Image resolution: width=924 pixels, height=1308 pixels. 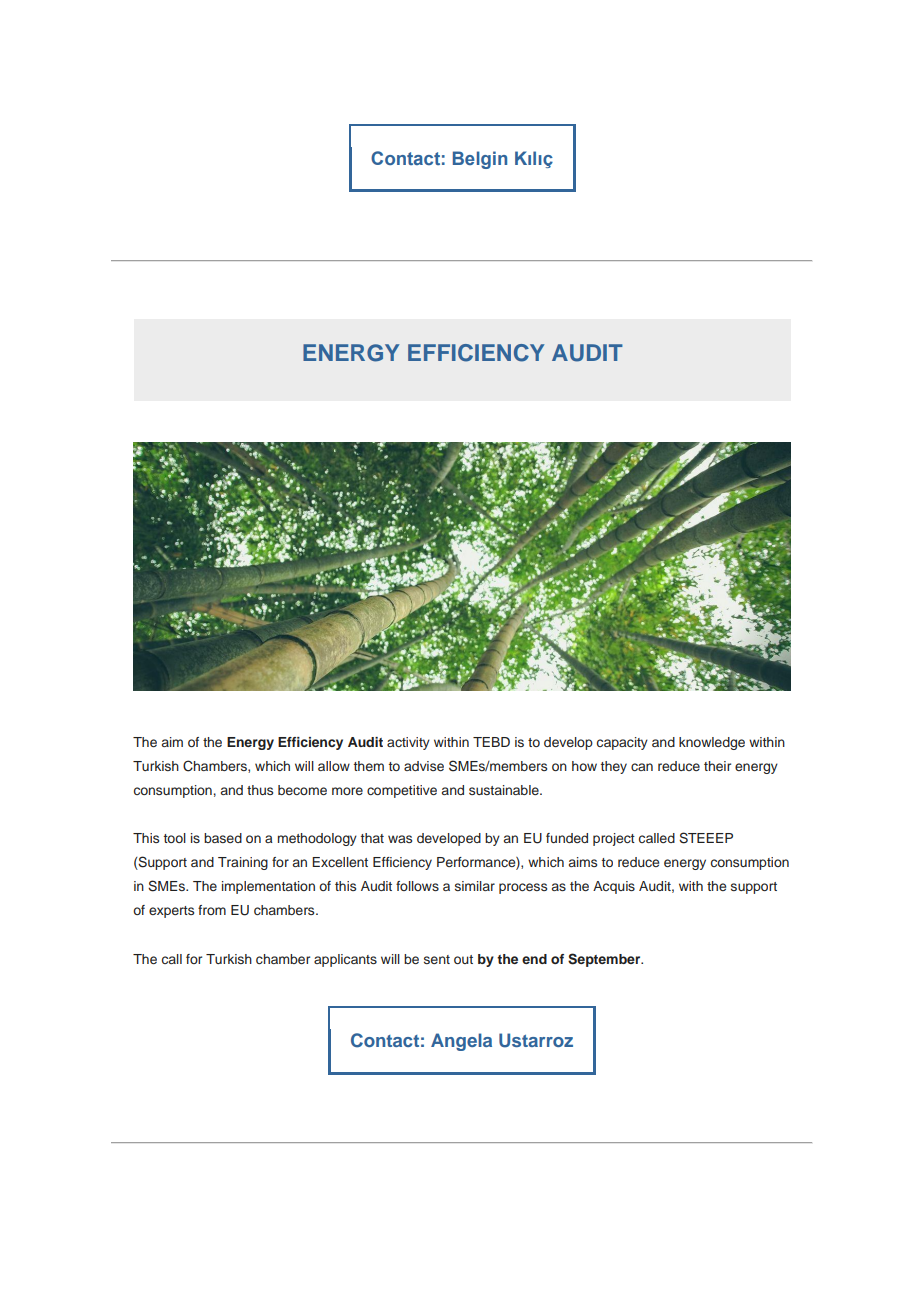 I want to click on activity, so click(x=408, y=743).
